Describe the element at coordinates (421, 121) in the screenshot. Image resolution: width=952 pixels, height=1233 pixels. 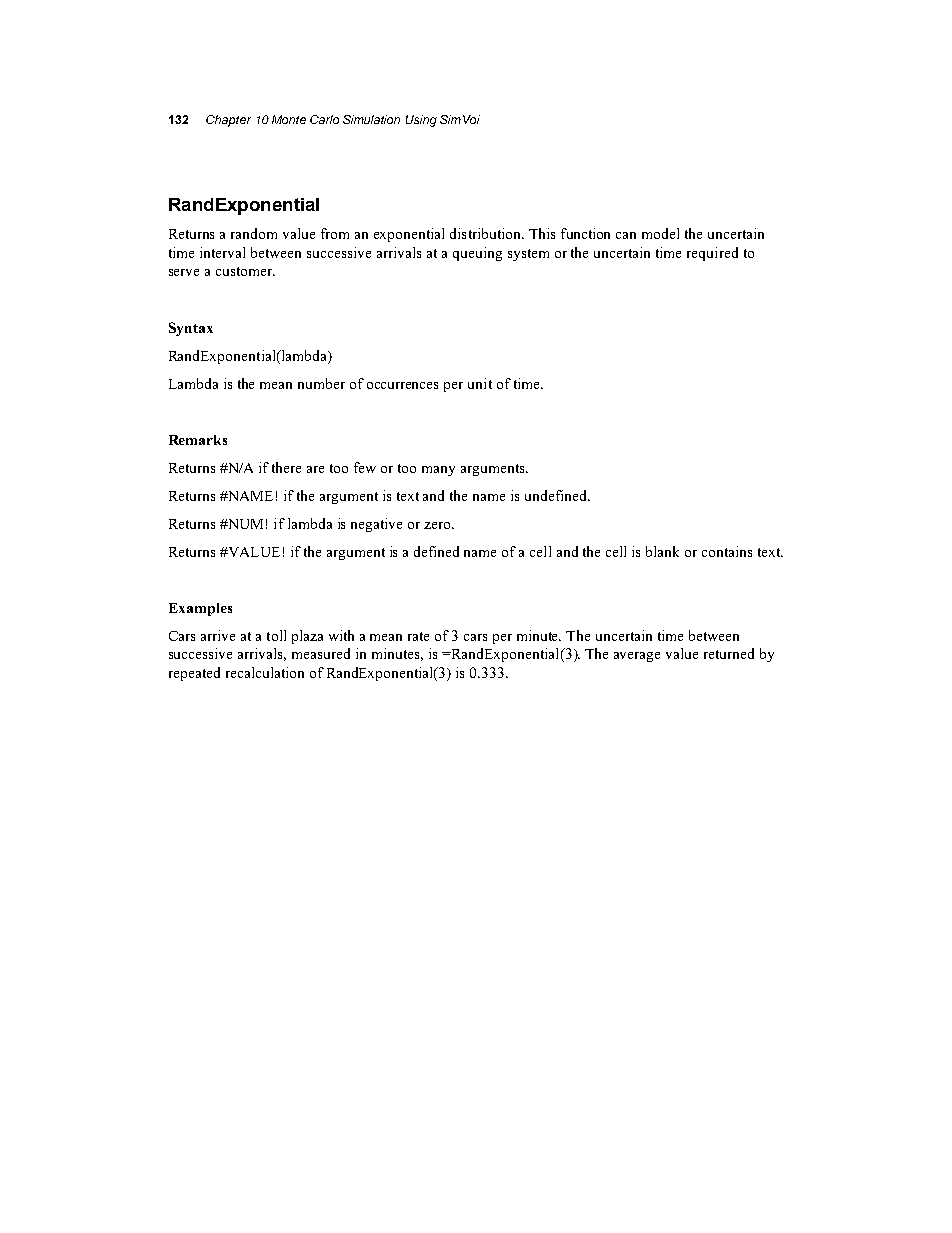
I see `Using` at that location.
